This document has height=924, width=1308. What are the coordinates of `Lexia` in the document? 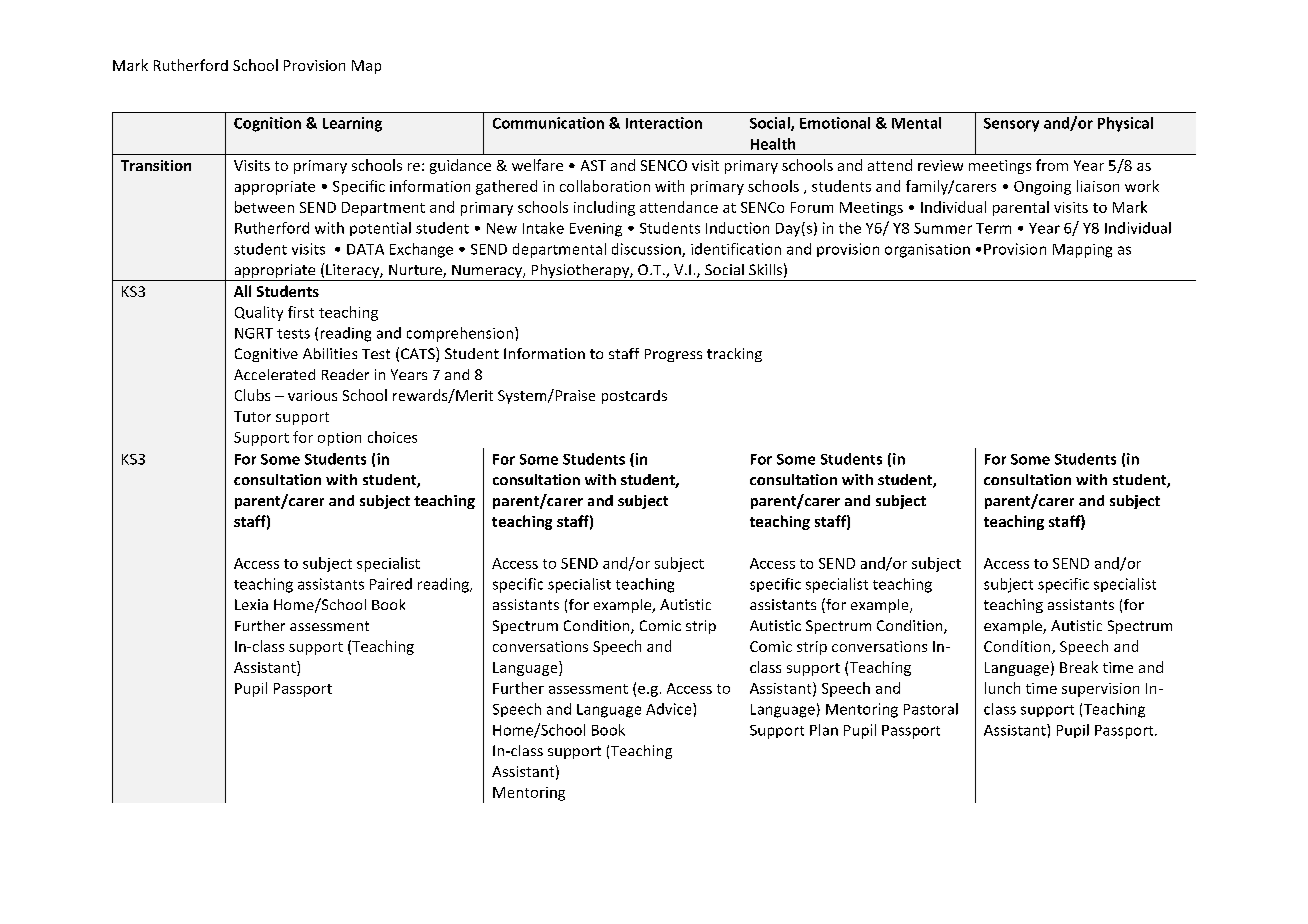 It's located at (251, 604).
